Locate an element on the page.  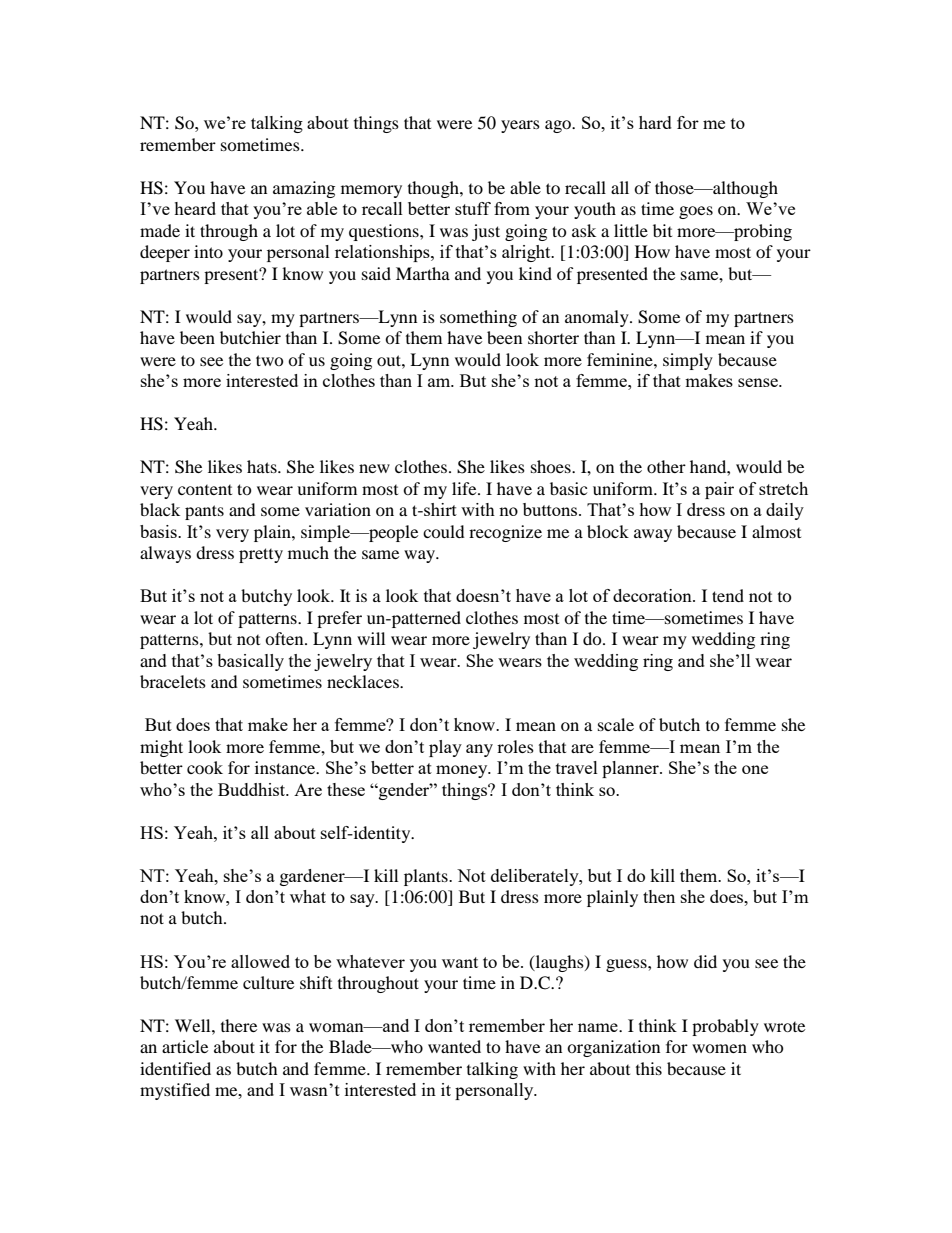
recognize is located at coordinates (505, 533).
